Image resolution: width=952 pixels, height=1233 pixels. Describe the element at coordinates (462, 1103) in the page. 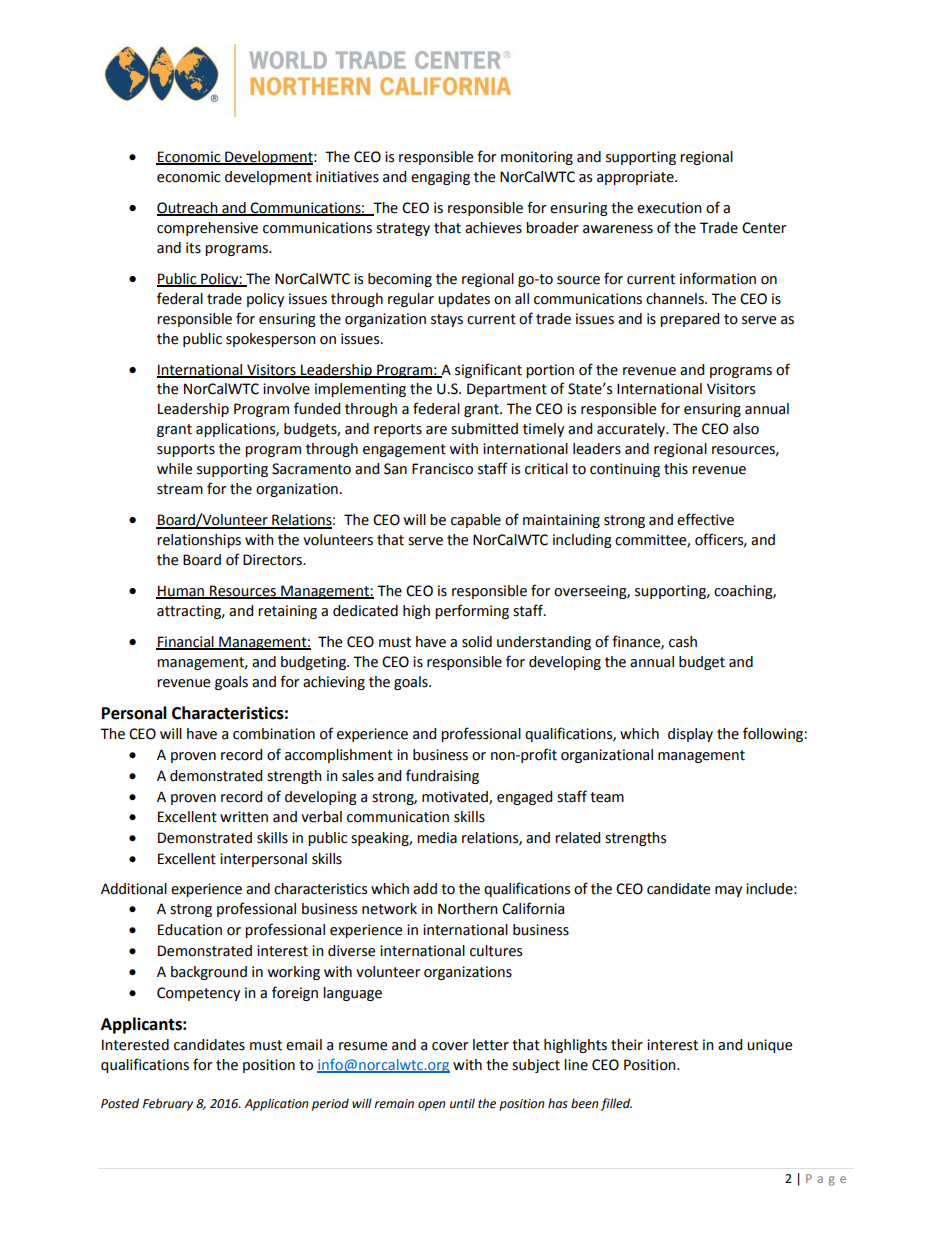

I see `until` at that location.
